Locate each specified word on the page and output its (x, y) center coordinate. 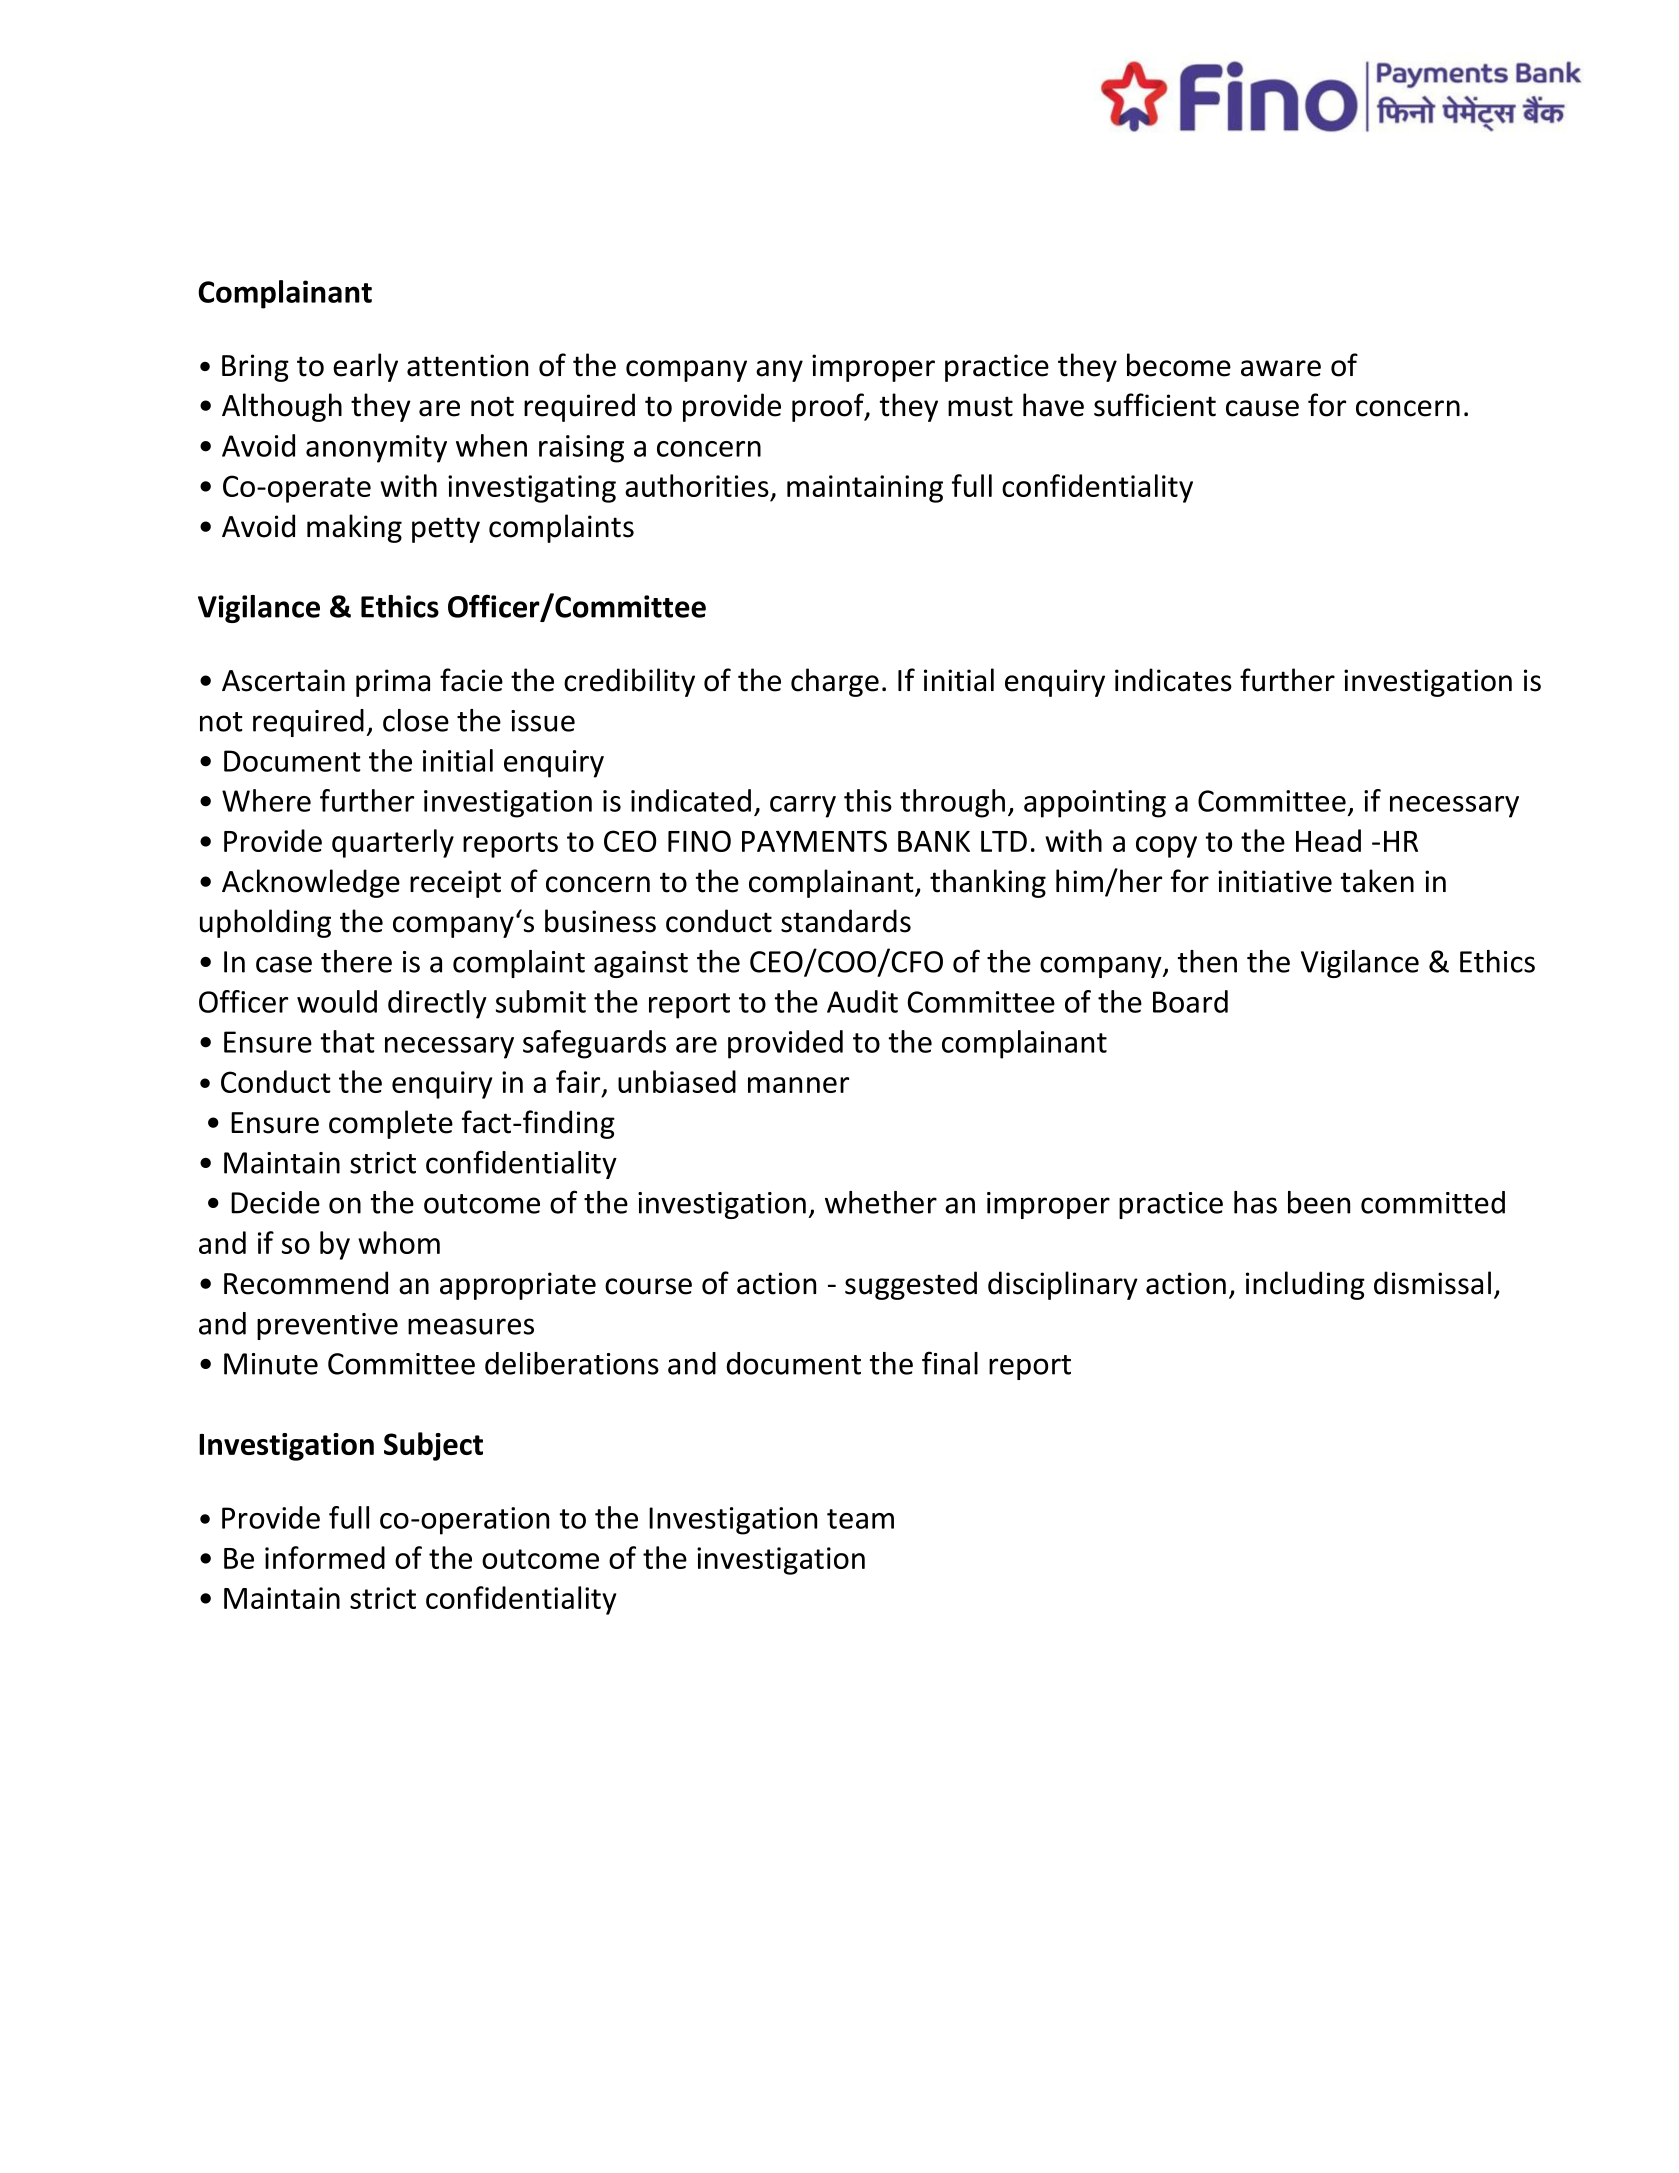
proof (829, 407)
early (365, 367)
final (950, 1363)
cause (1262, 408)
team (860, 1519)
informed (325, 1557)
